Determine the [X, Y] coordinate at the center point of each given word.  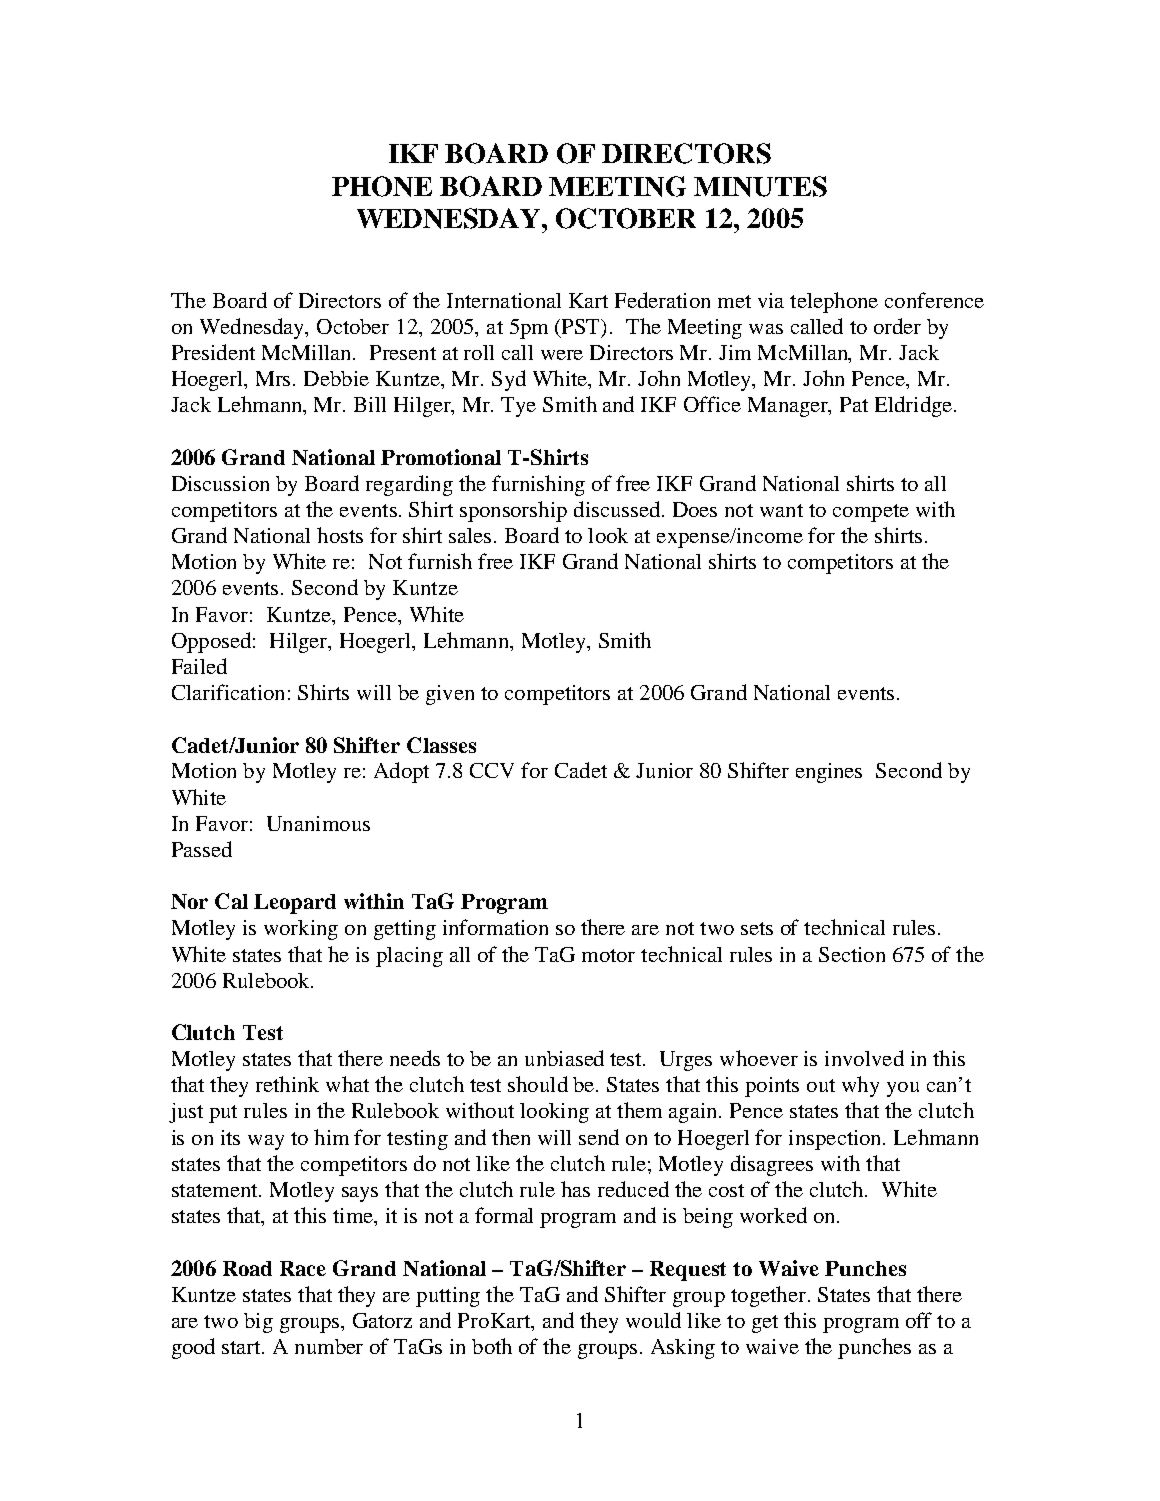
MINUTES [760, 186]
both [492, 1346]
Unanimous [318, 823]
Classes [441, 745]
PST [582, 328]
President [213, 352]
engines [829, 773]
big [258, 1323]
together [768, 1296]
